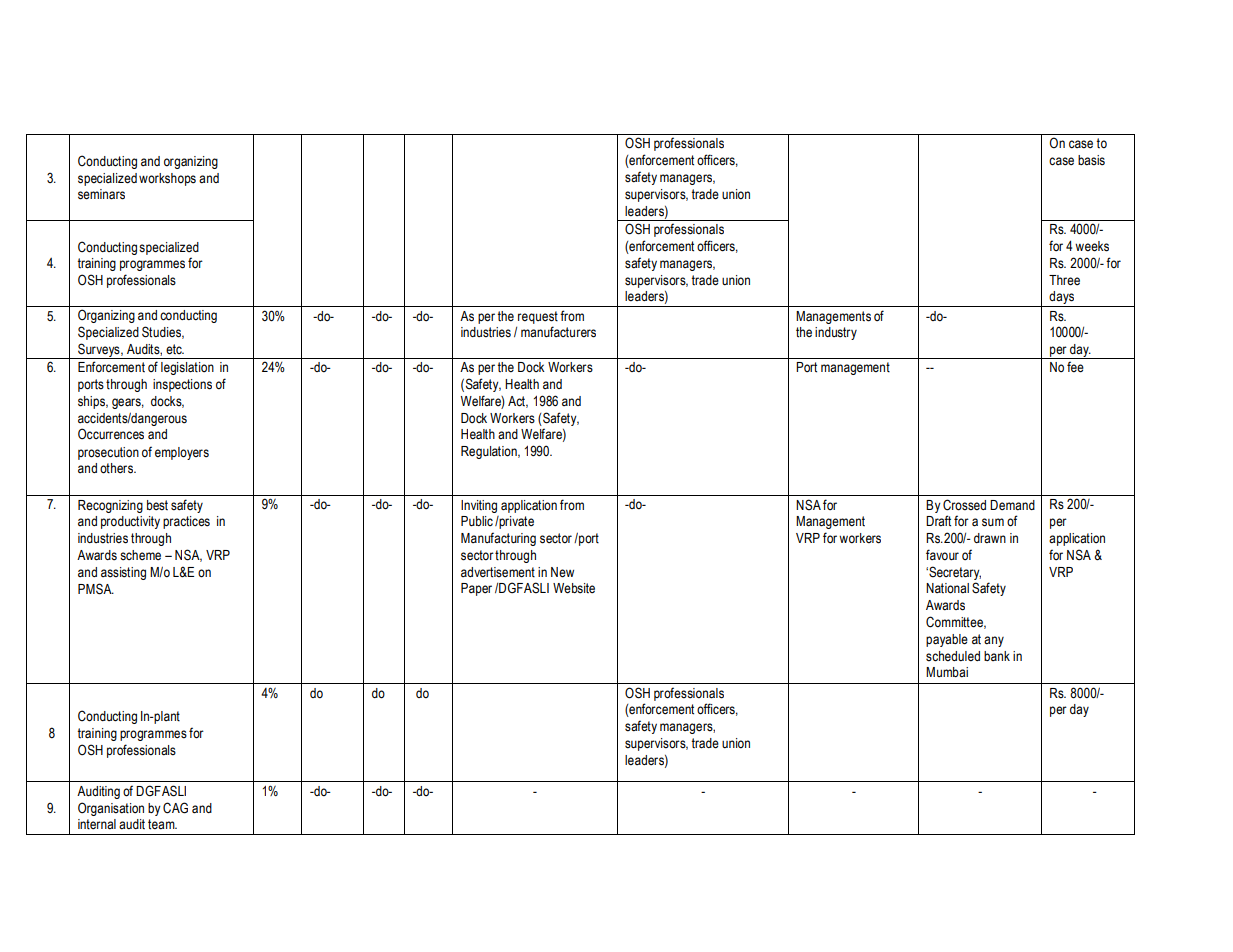 This screenshot has height=952, width=1233. Describe the element at coordinates (162, 824) in the screenshot. I see `team` at that location.
